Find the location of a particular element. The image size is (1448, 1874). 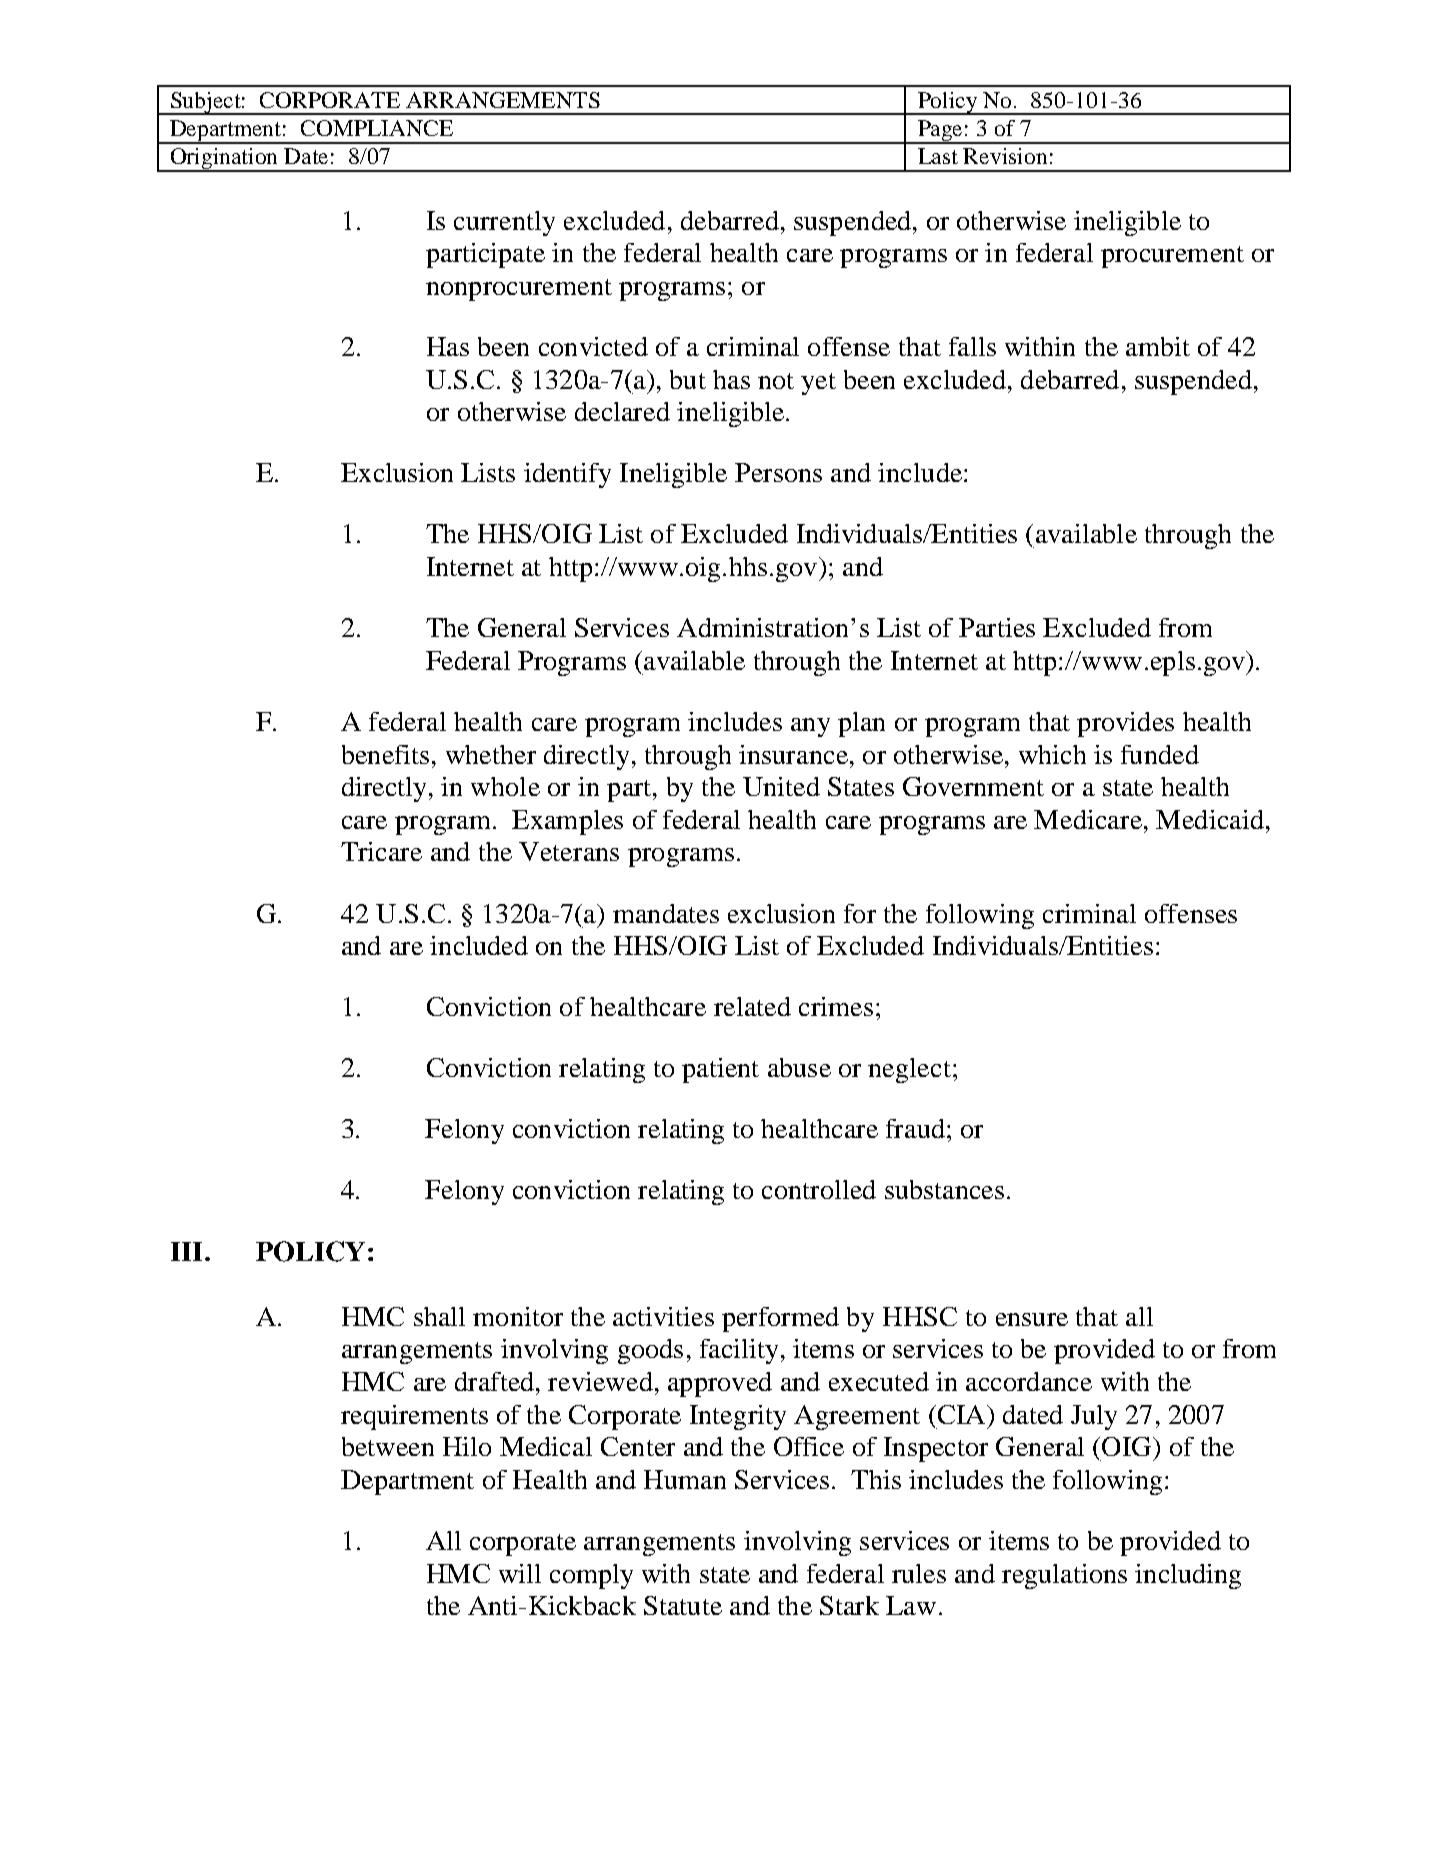

Statute is located at coordinates (683, 1605).
